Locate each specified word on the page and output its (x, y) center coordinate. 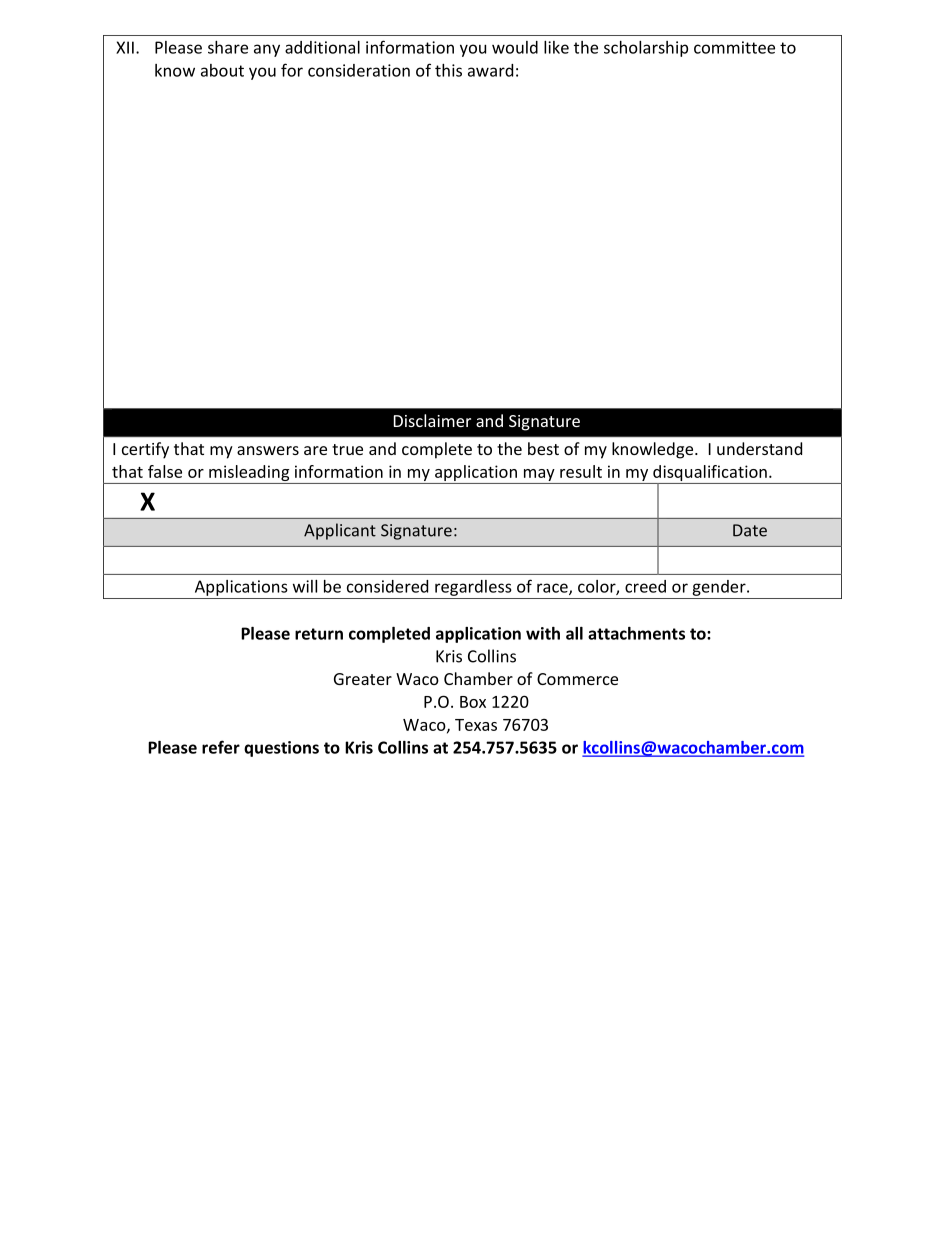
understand (759, 448)
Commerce (577, 679)
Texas (476, 725)
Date (750, 530)
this (448, 70)
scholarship (646, 49)
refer (221, 747)
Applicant (340, 531)
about (222, 70)
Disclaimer (432, 420)
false (165, 471)
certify (145, 450)
